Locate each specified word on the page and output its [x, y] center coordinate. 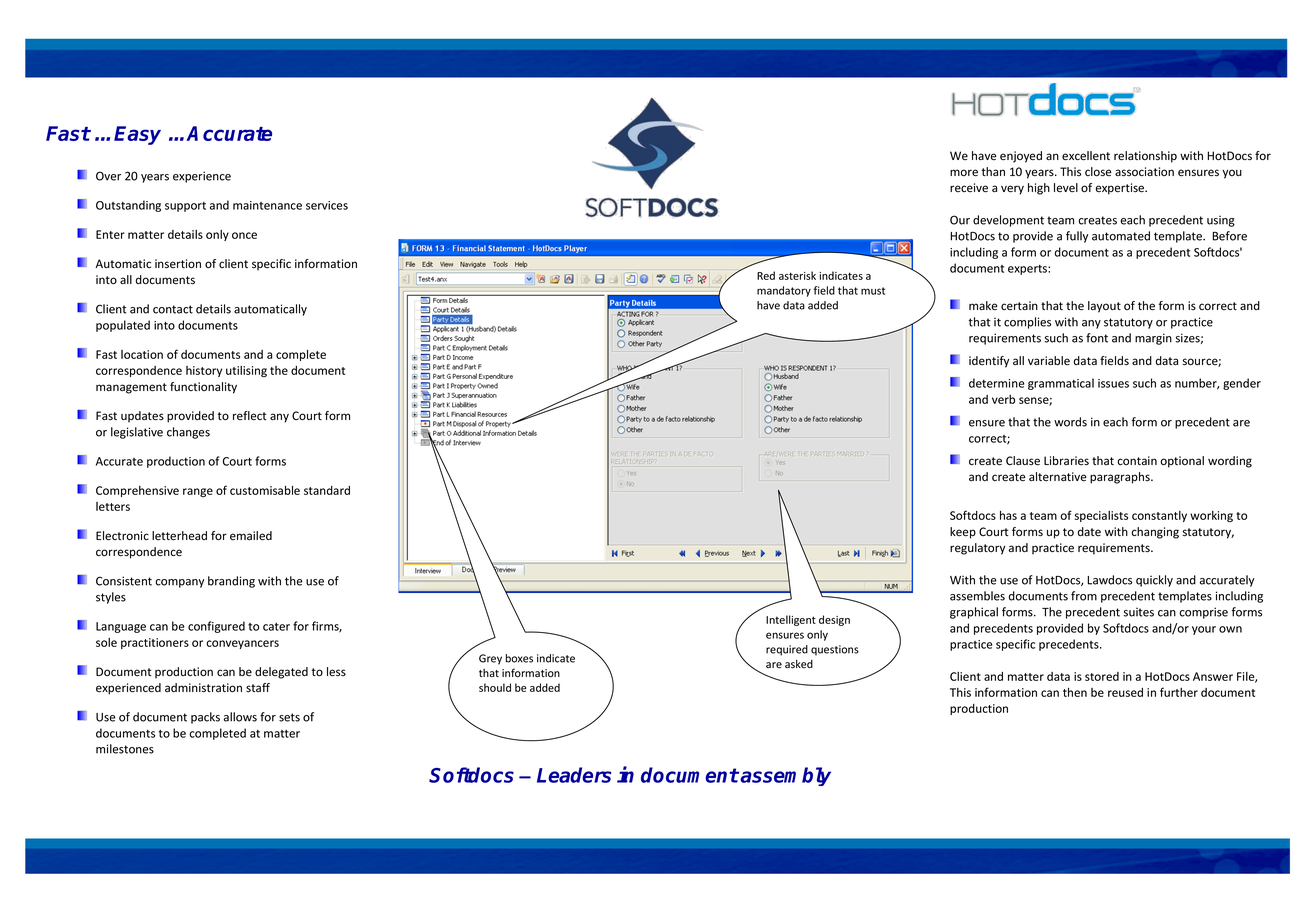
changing [1155, 533]
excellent [1086, 156]
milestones [125, 749]
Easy [137, 135]
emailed [251, 536]
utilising [246, 371]
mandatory [784, 291]
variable [1049, 361]
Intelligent [791, 620]
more [964, 173]
